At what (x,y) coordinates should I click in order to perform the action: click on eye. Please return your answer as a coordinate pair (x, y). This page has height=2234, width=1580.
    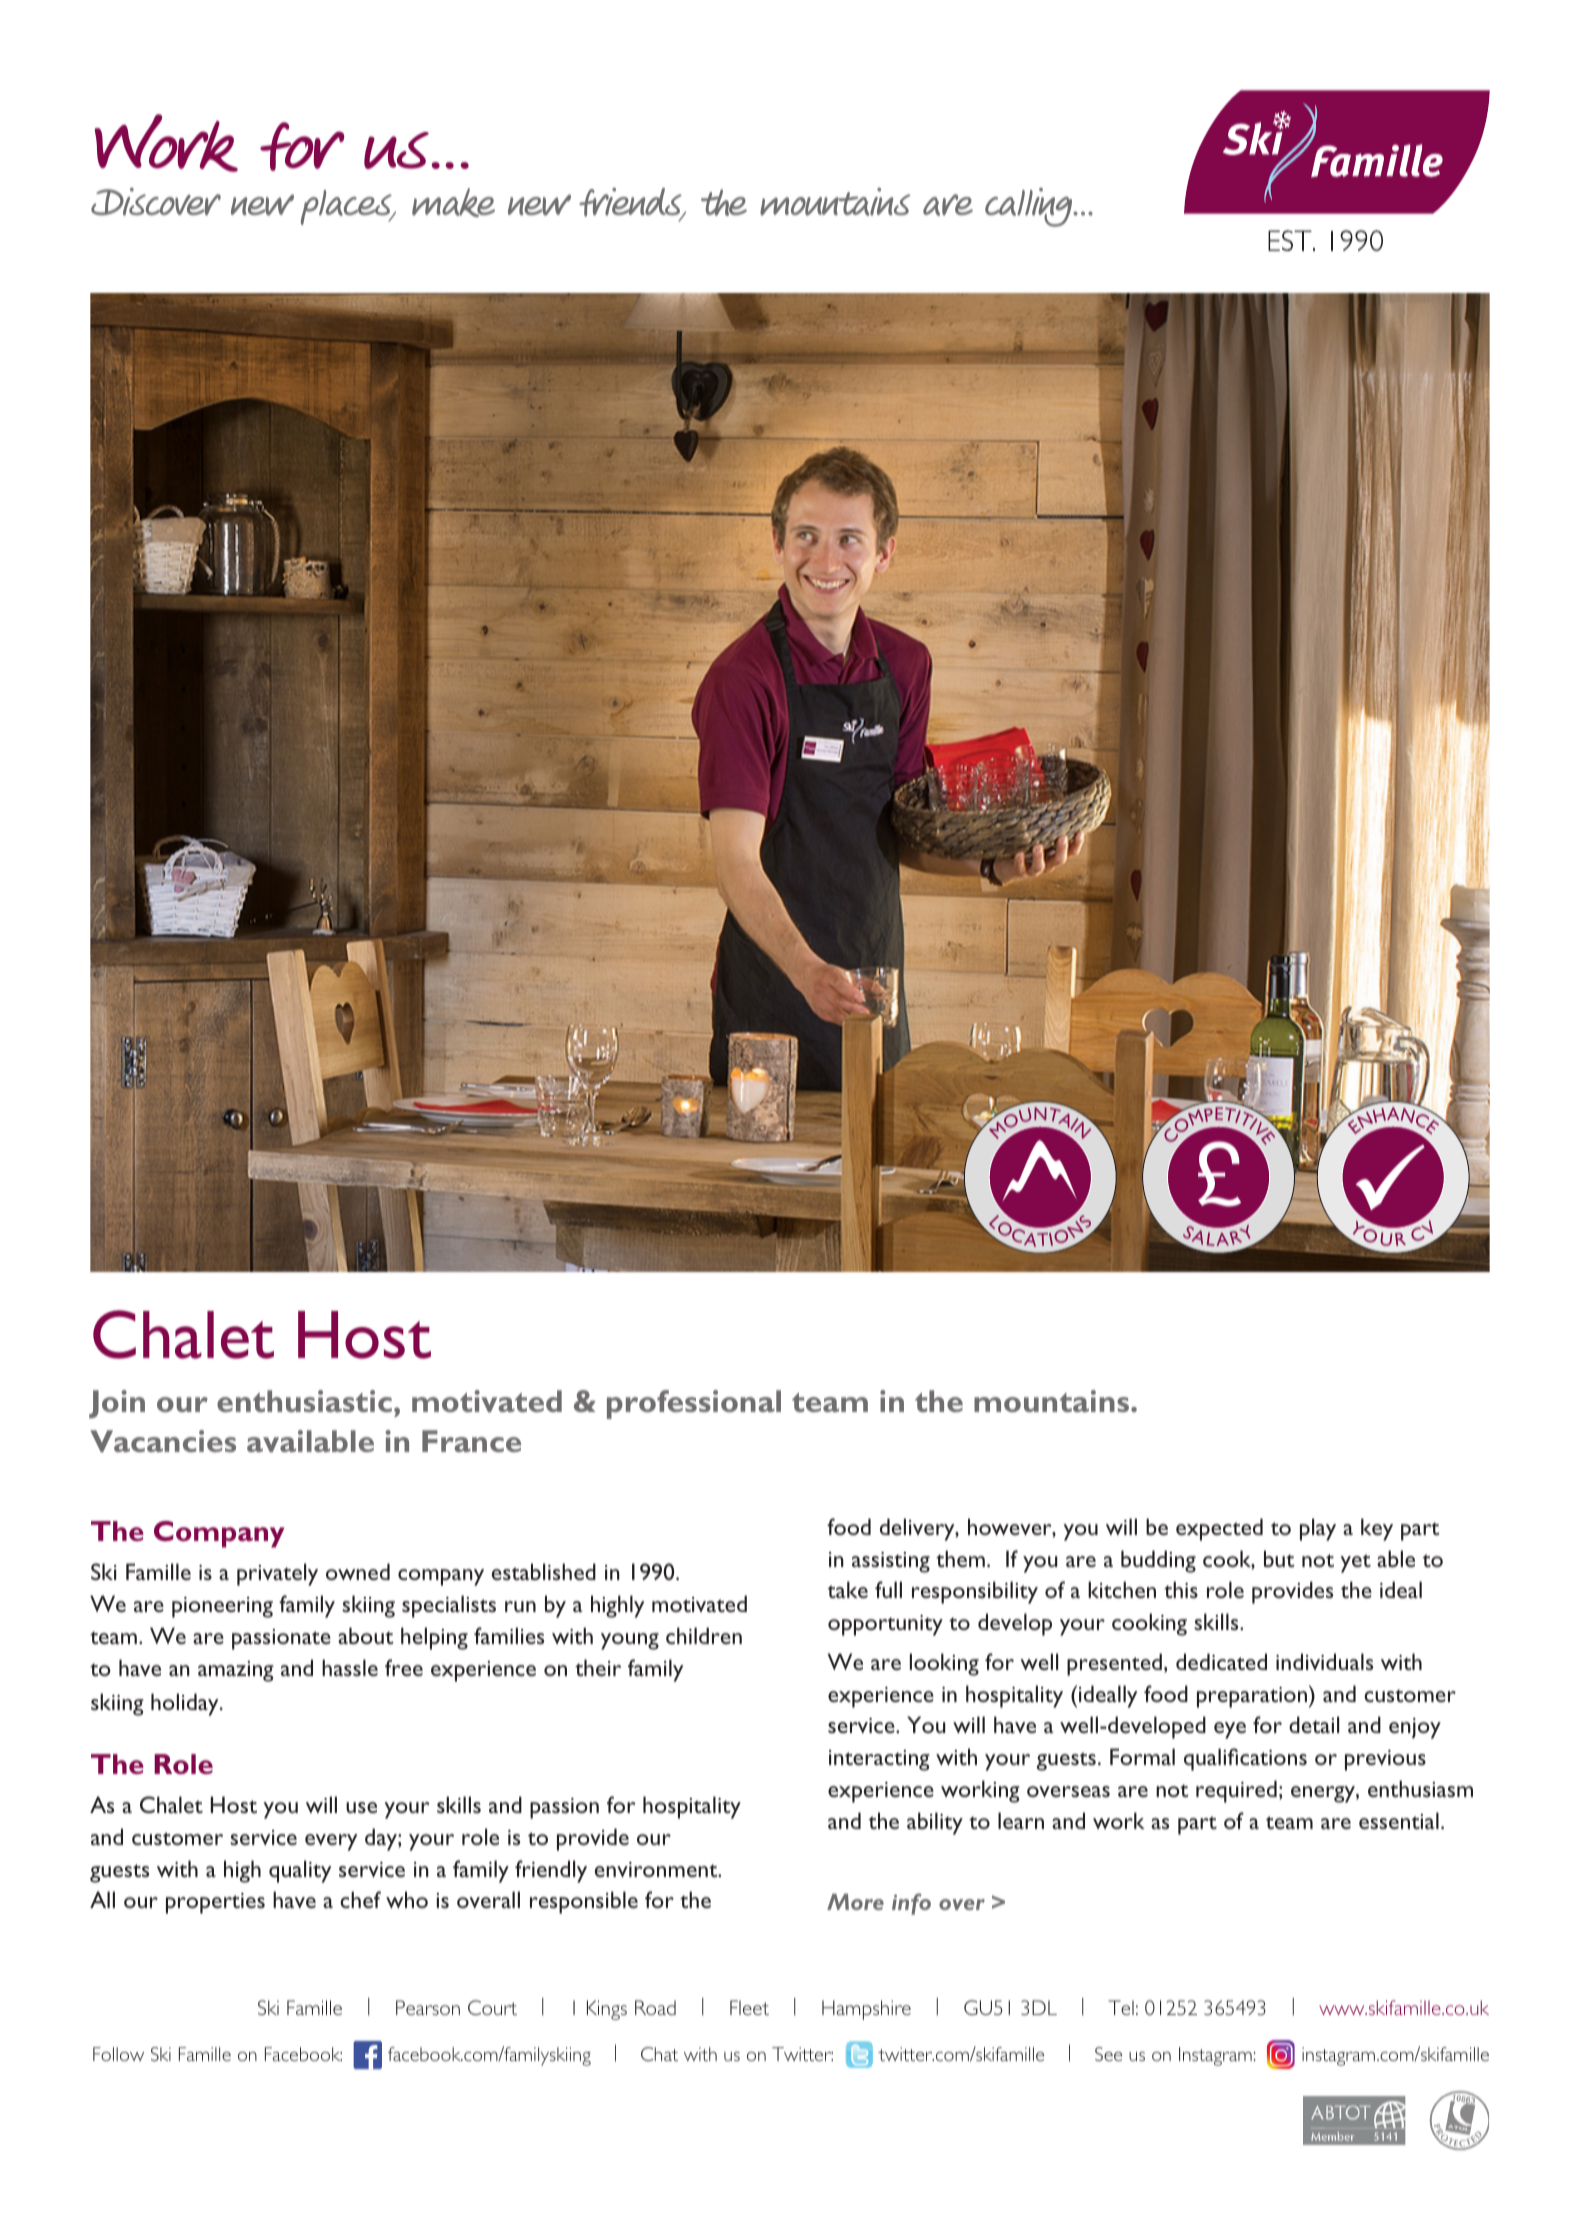
    Looking at the image, I should click on (1230, 1730).
